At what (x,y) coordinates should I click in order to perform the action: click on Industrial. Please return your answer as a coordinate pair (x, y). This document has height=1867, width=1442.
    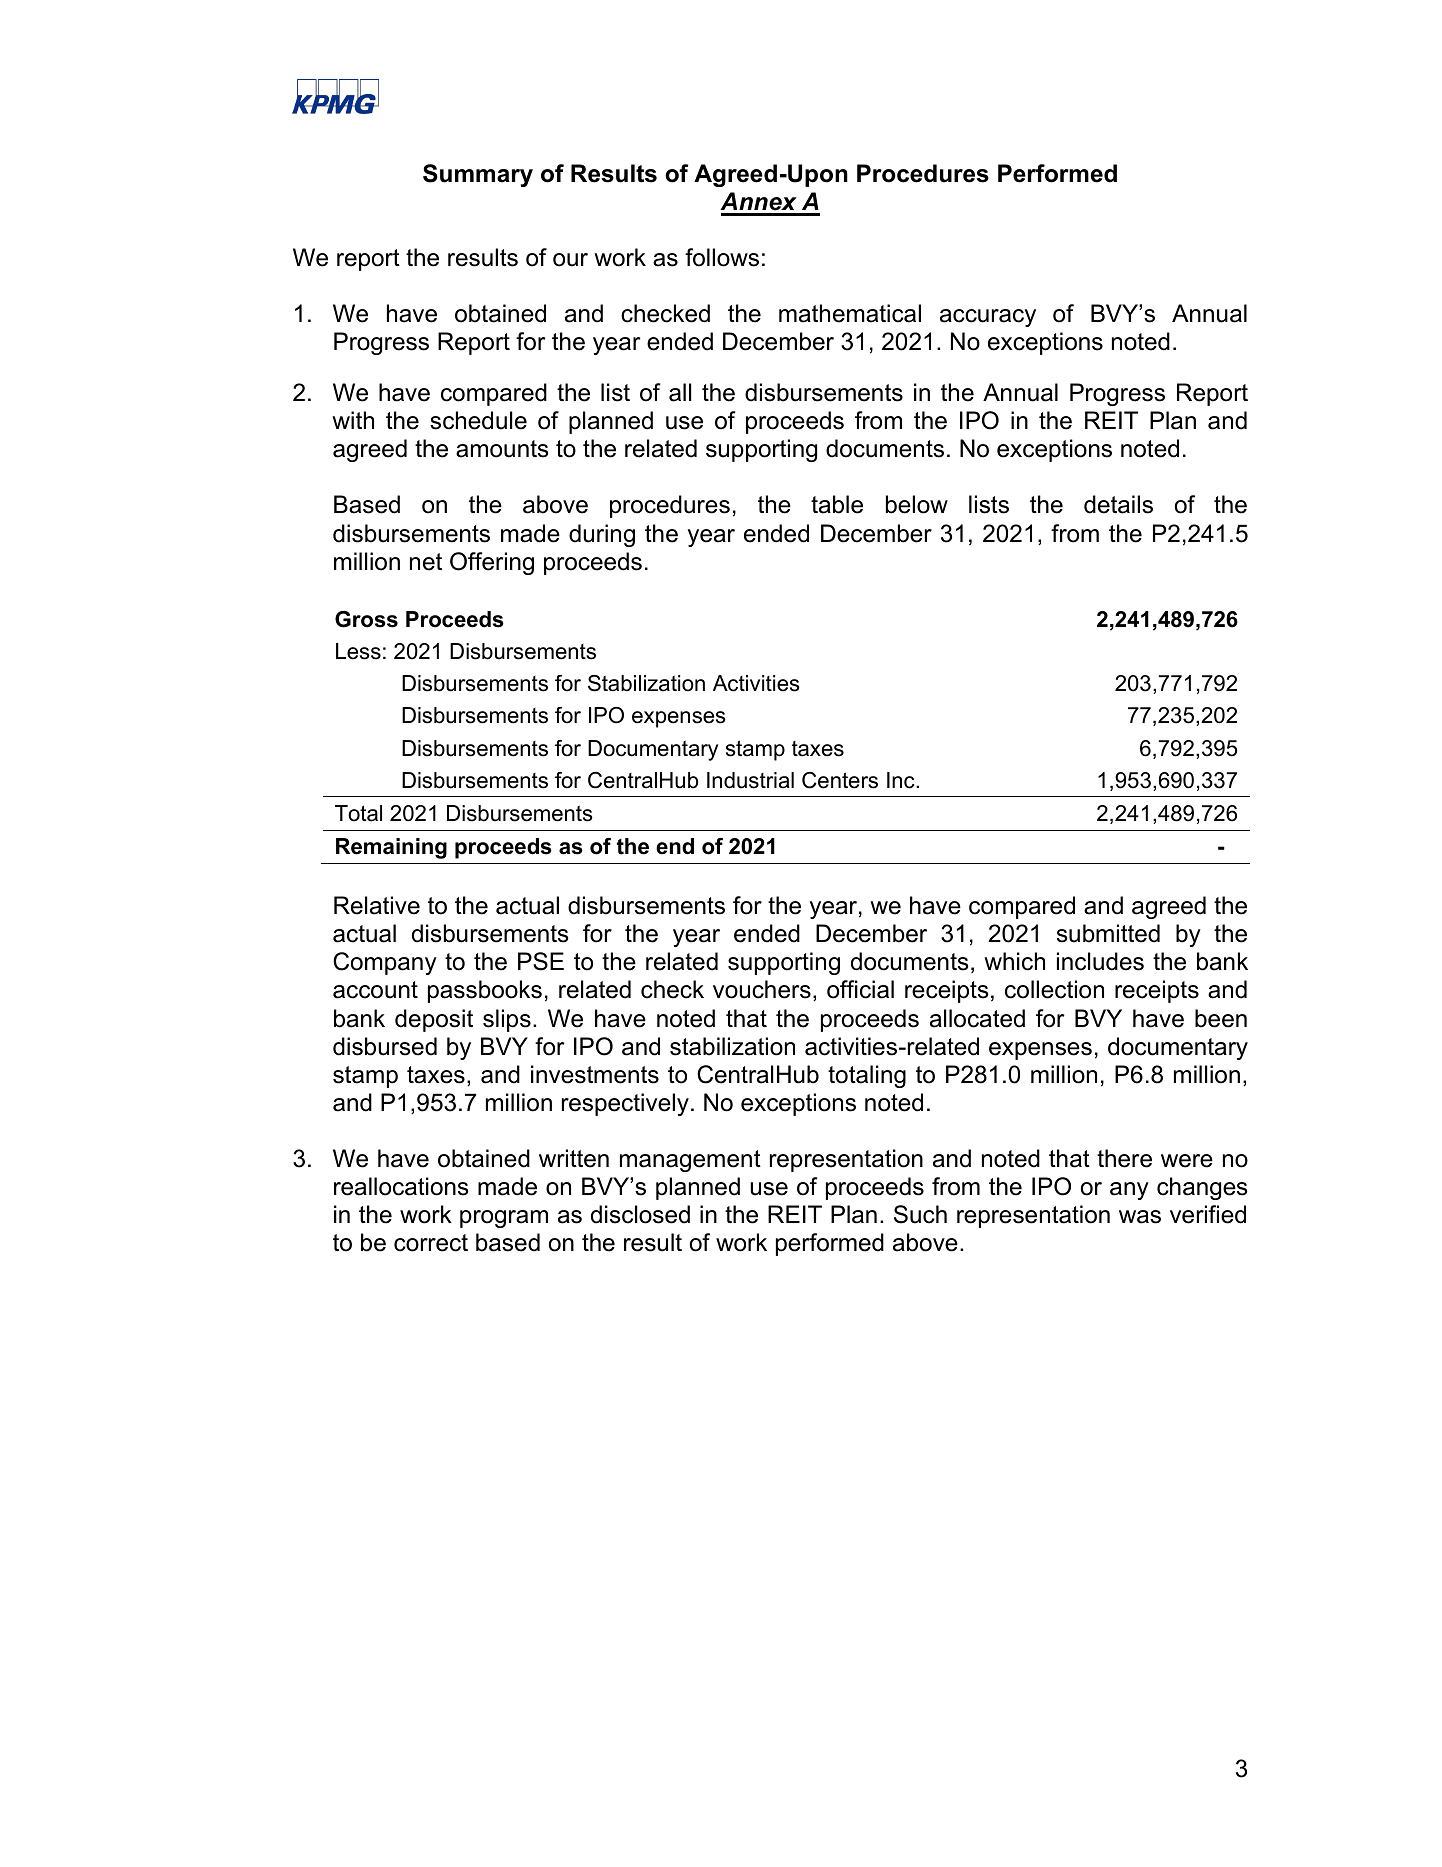
    Looking at the image, I should click on (750, 780).
